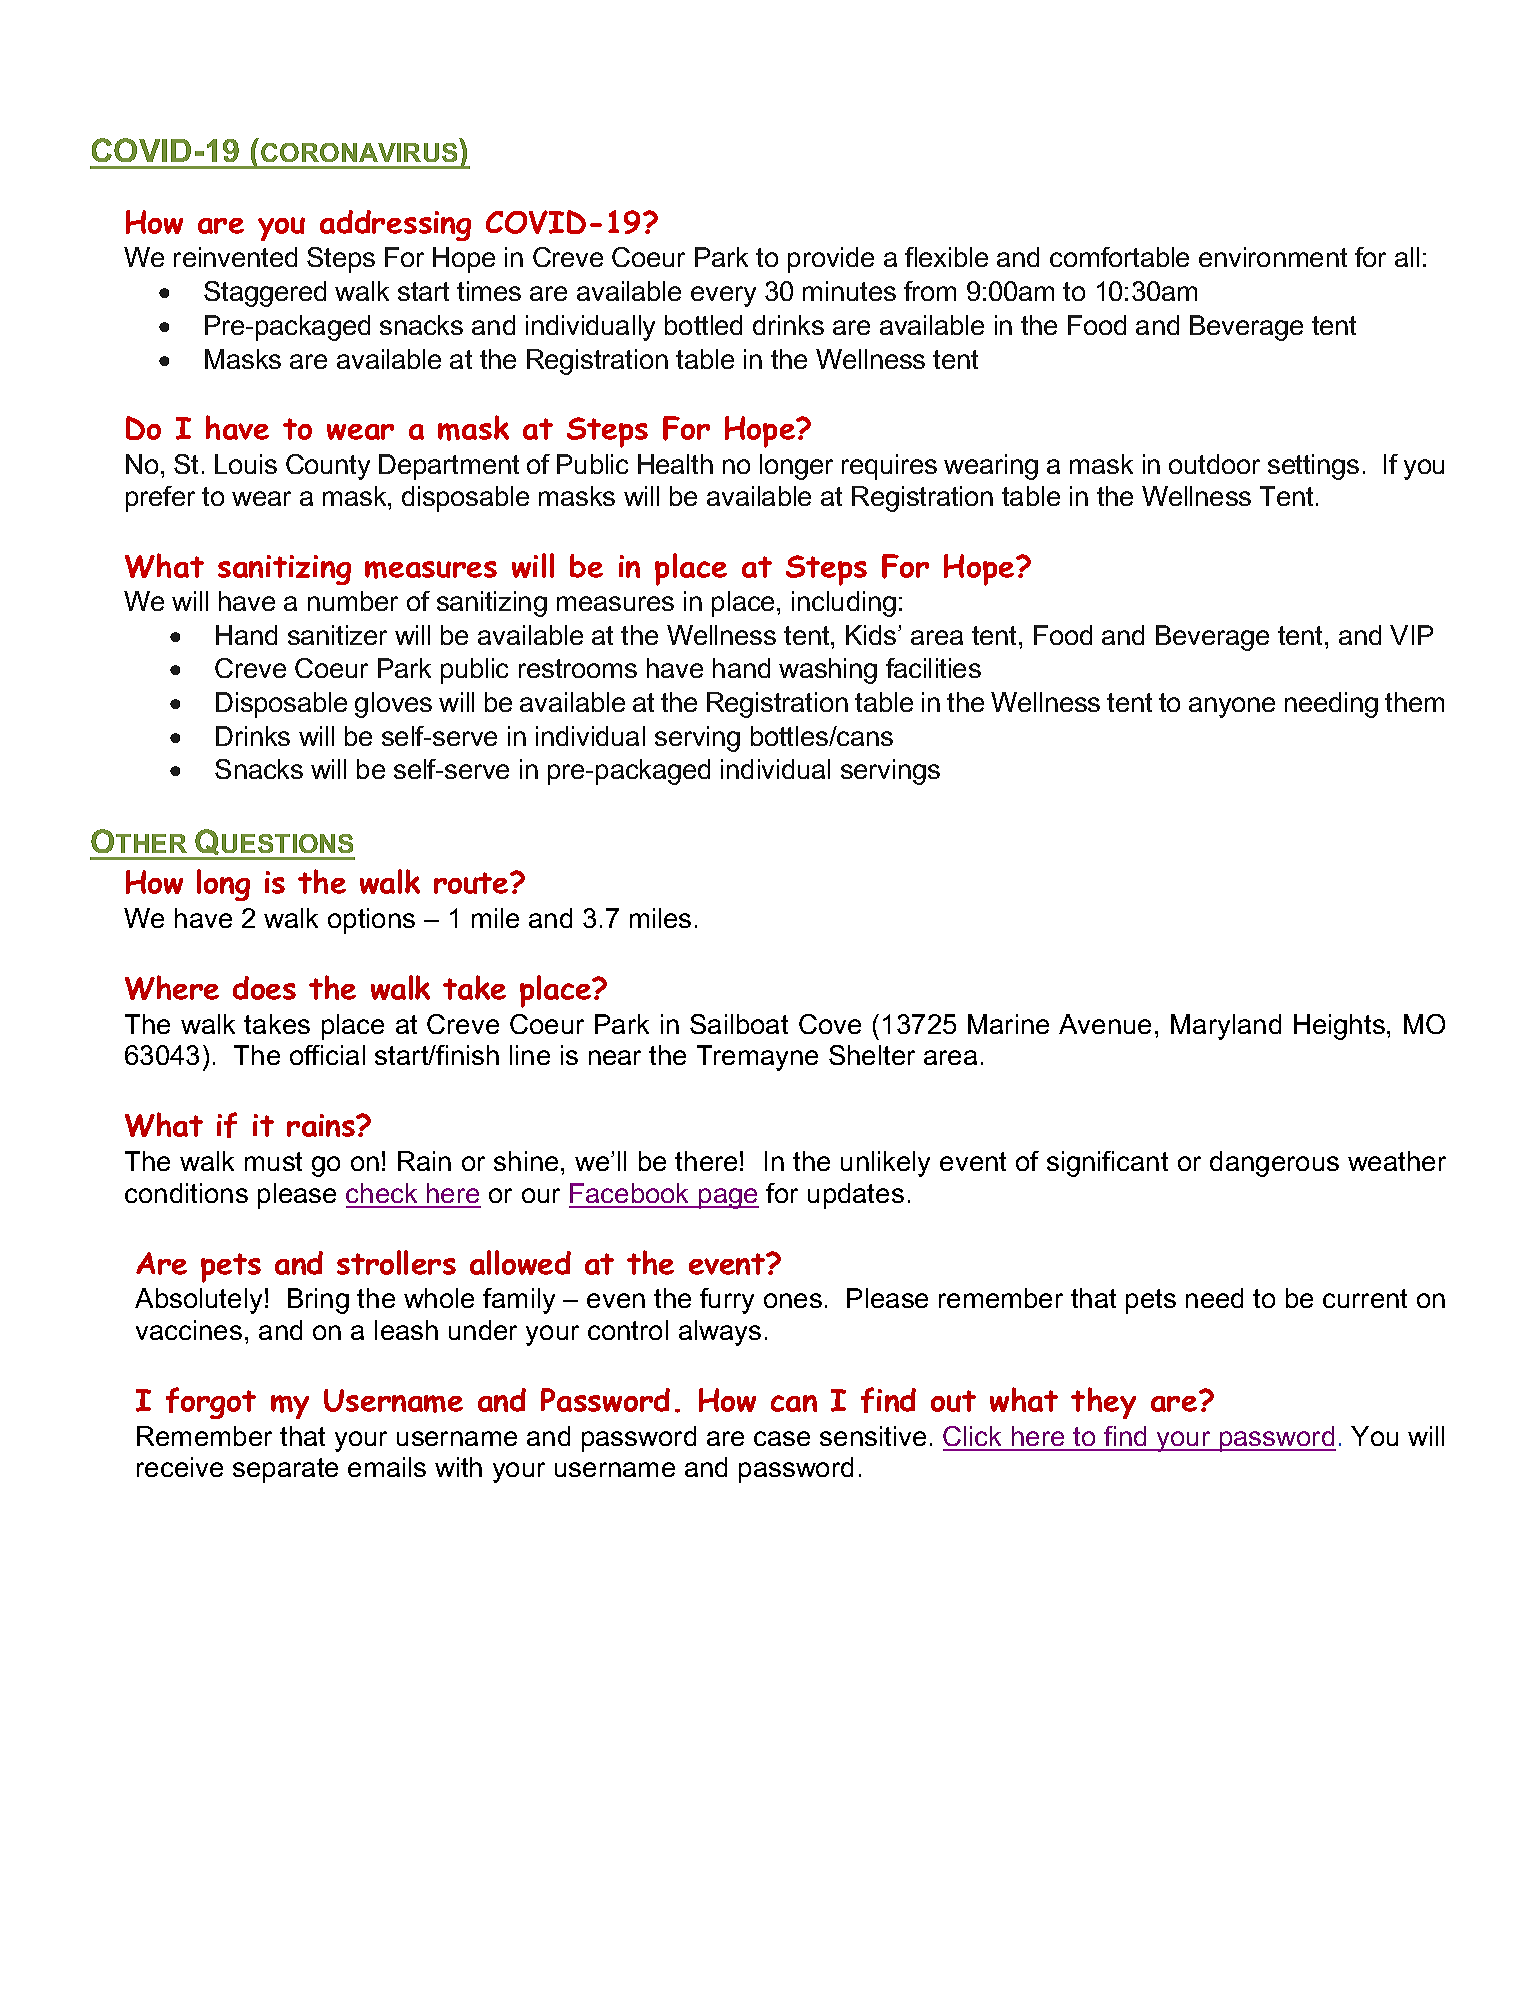 The height and width of the screenshot is (1989, 1537). Describe the element at coordinates (235, 257) in the screenshot. I see `reinvented` at that location.
